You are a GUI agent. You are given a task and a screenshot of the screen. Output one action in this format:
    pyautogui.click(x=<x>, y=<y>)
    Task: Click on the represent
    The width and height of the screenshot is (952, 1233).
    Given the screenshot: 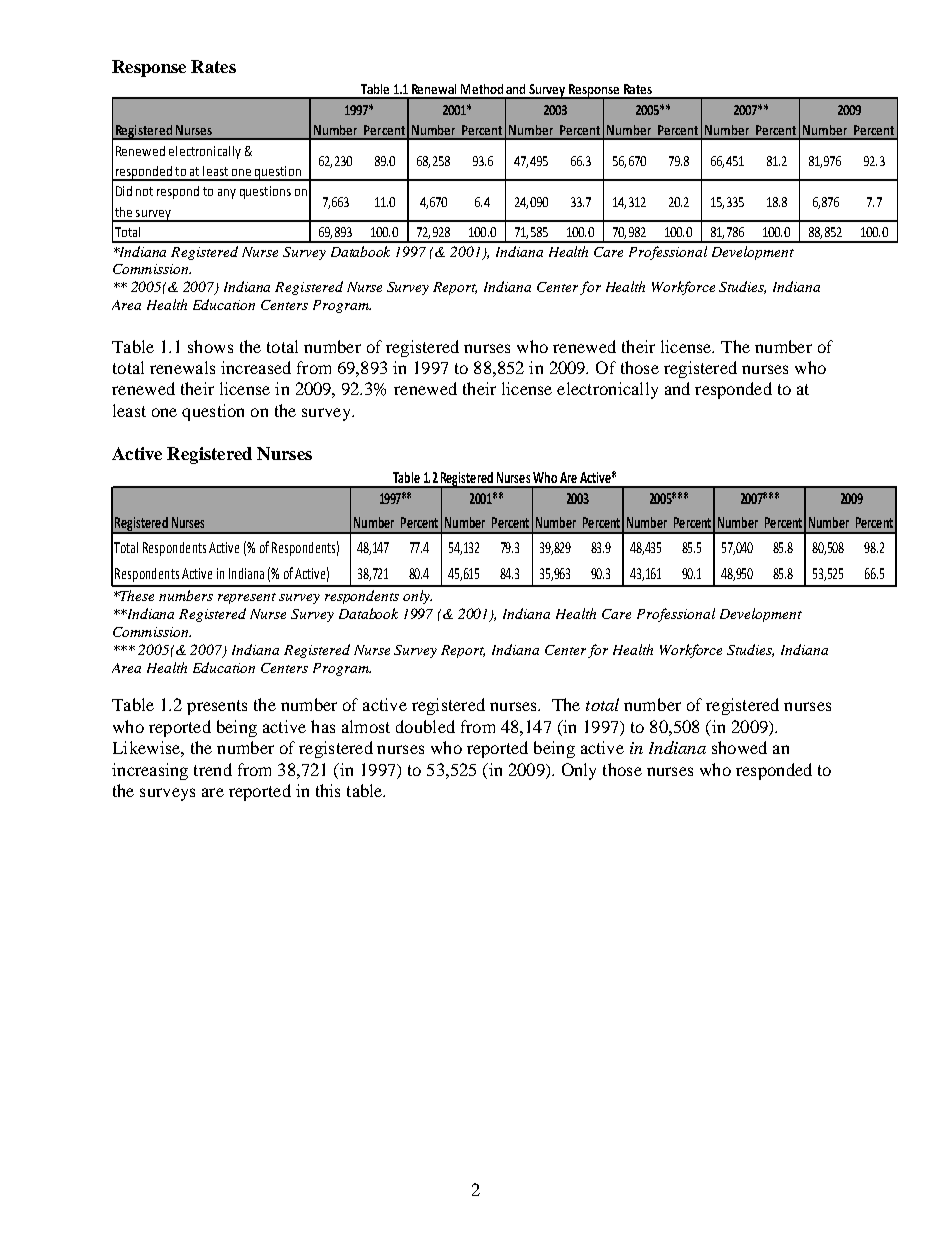 What is the action you would take?
    pyautogui.click(x=247, y=598)
